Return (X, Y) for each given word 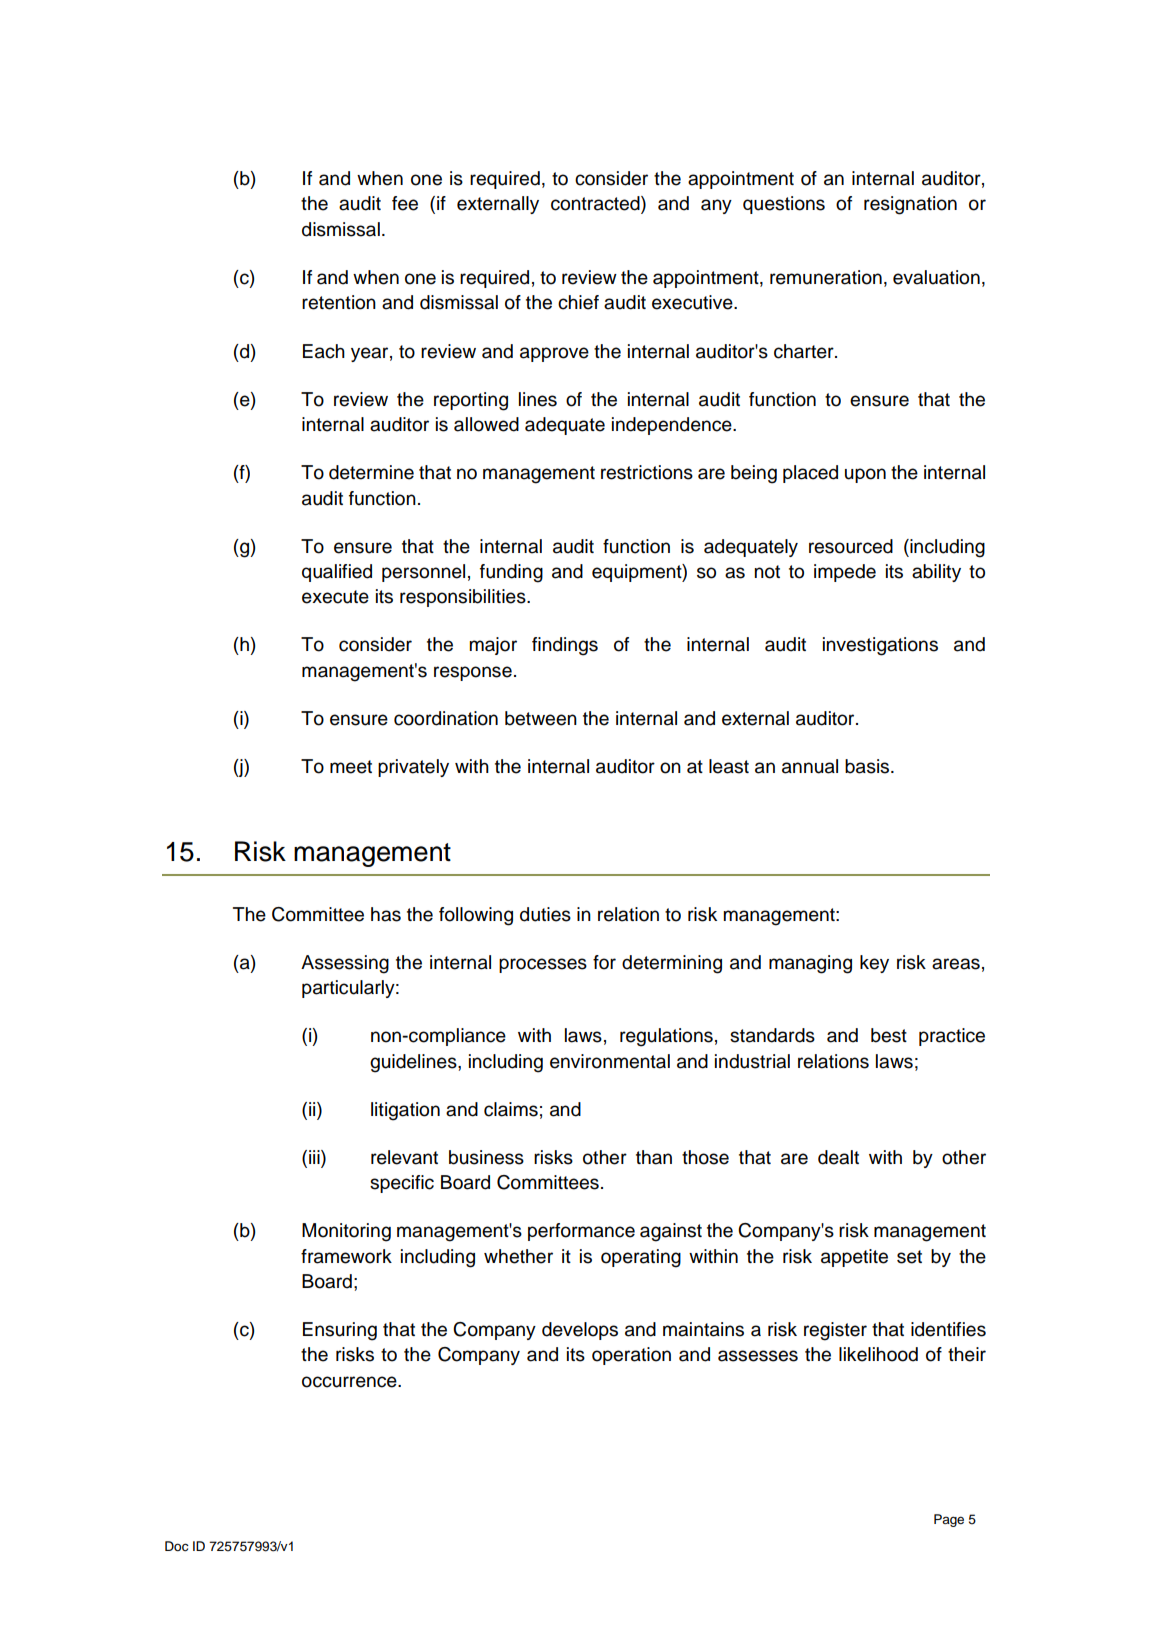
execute (335, 597)
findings (565, 646)
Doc (177, 1546)
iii (315, 1157)
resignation (910, 205)
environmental (610, 1061)
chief (578, 302)
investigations (880, 646)
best (889, 1035)
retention (339, 302)
